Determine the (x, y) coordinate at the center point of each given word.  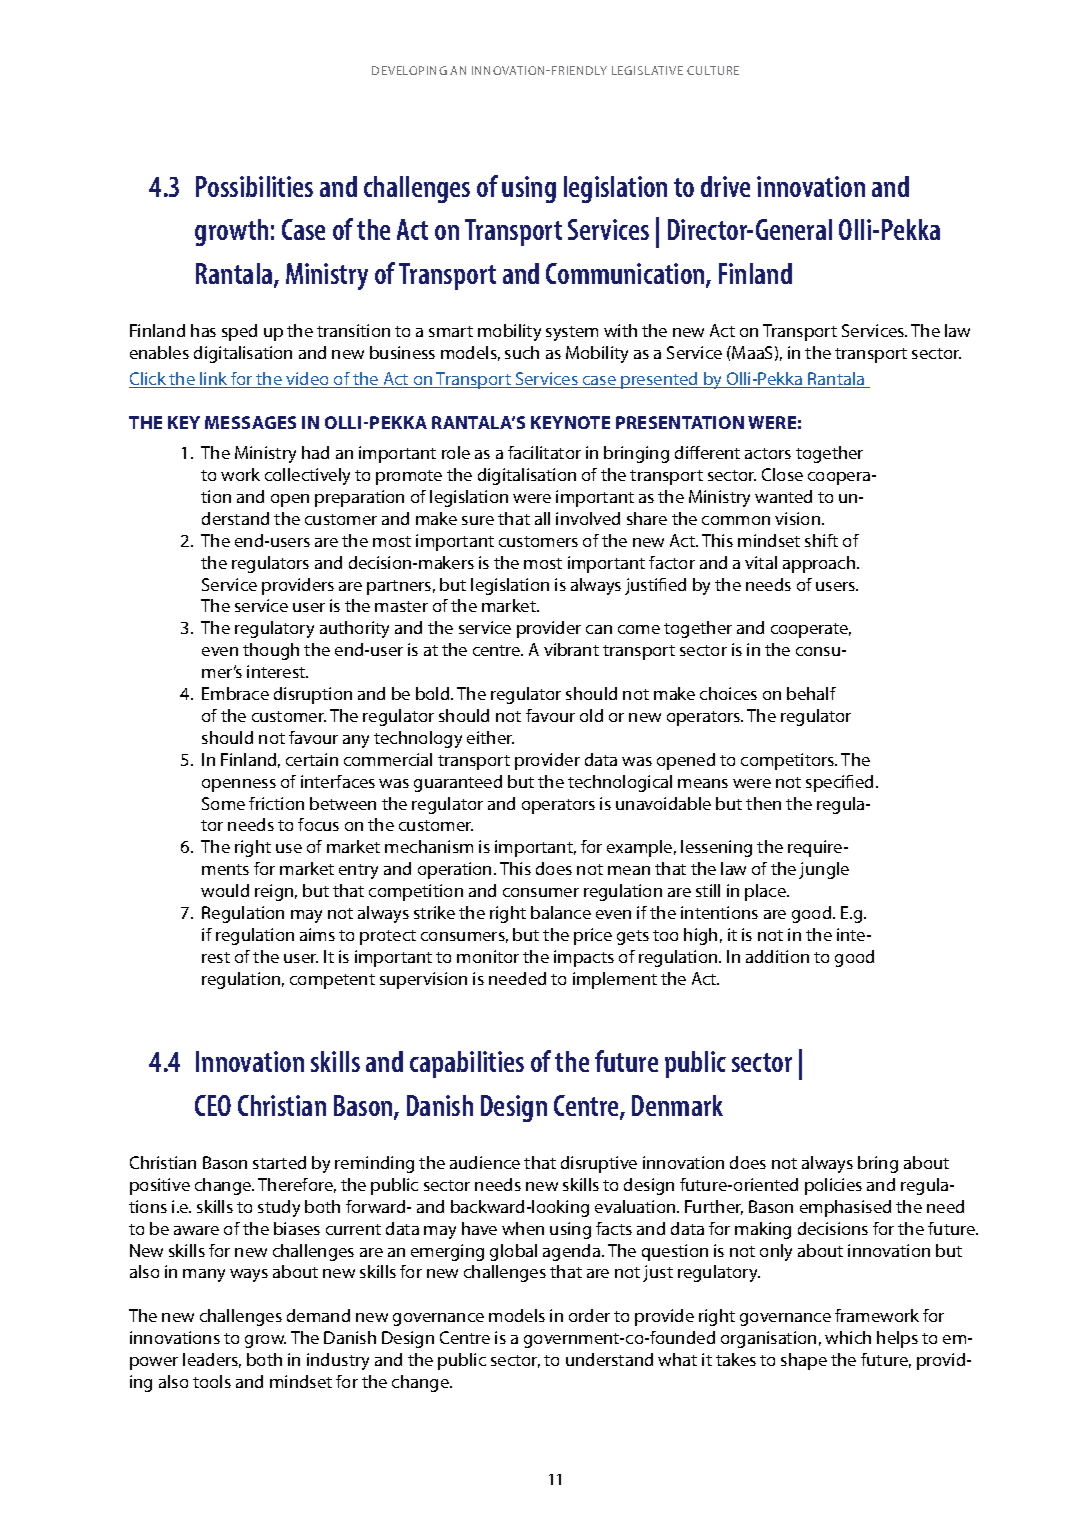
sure (478, 520)
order (589, 1315)
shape (804, 1361)
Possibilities (254, 186)
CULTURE (713, 70)
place (766, 892)
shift (821, 540)
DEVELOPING (409, 70)
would (225, 890)
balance (561, 912)
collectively (307, 476)
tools (212, 1381)
